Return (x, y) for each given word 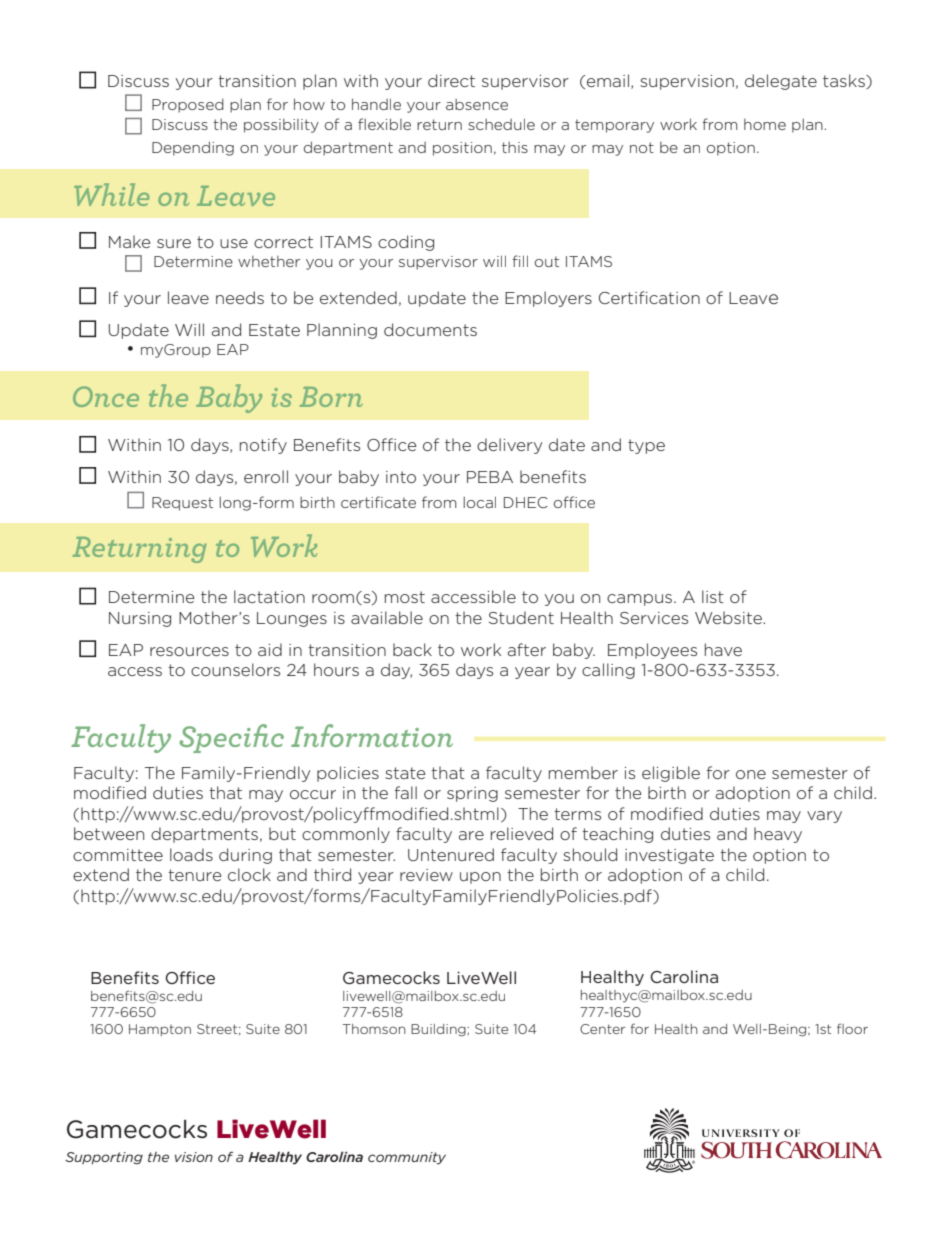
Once (106, 396)
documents (430, 329)
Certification (649, 297)
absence (477, 104)
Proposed (188, 105)
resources (189, 651)
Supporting (104, 1158)
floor (852, 1028)
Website (729, 617)
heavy (778, 835)
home (765, 124)
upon (480, 878)
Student (521, 617)
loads (191, 854)
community (407, 1158)
